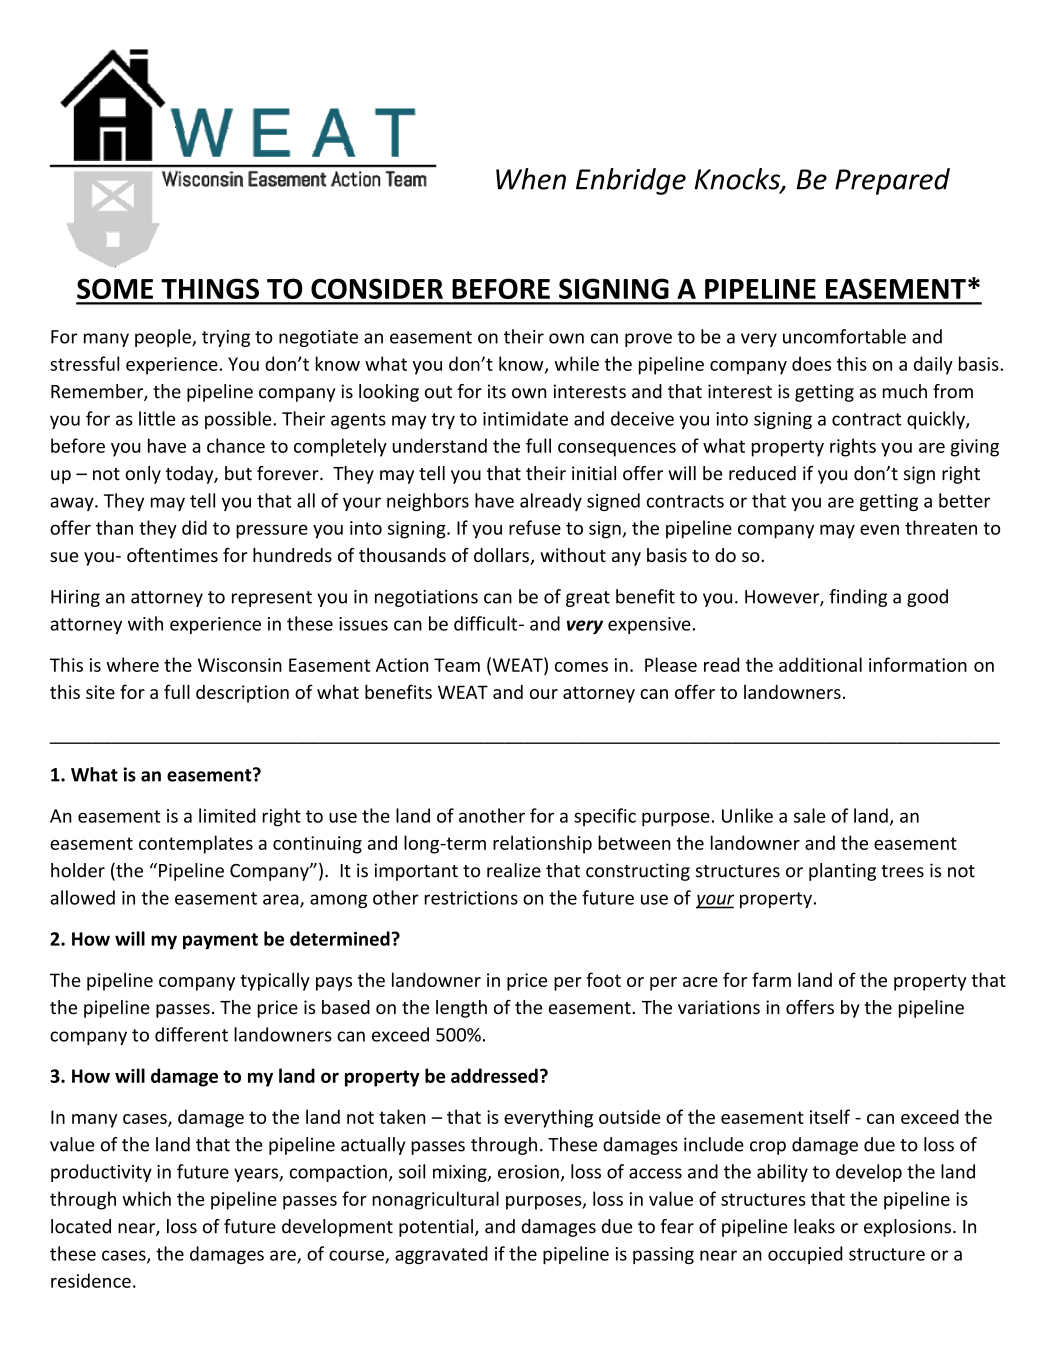  Describe the element at coordinates (879, 529) in the screenshot. I see `even` at that location.
